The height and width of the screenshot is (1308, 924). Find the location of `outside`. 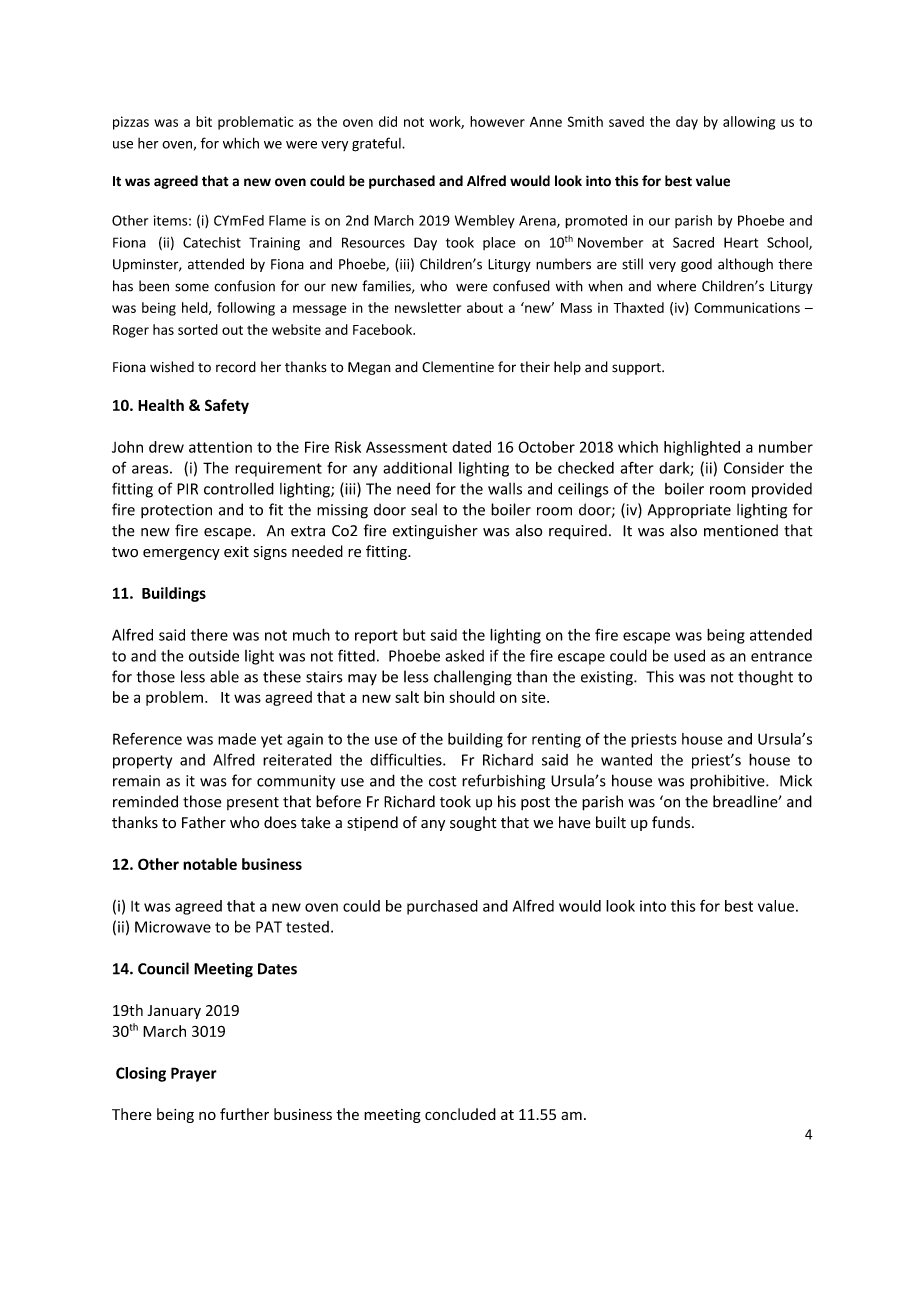

outside is located at coordinates (214, 655).
